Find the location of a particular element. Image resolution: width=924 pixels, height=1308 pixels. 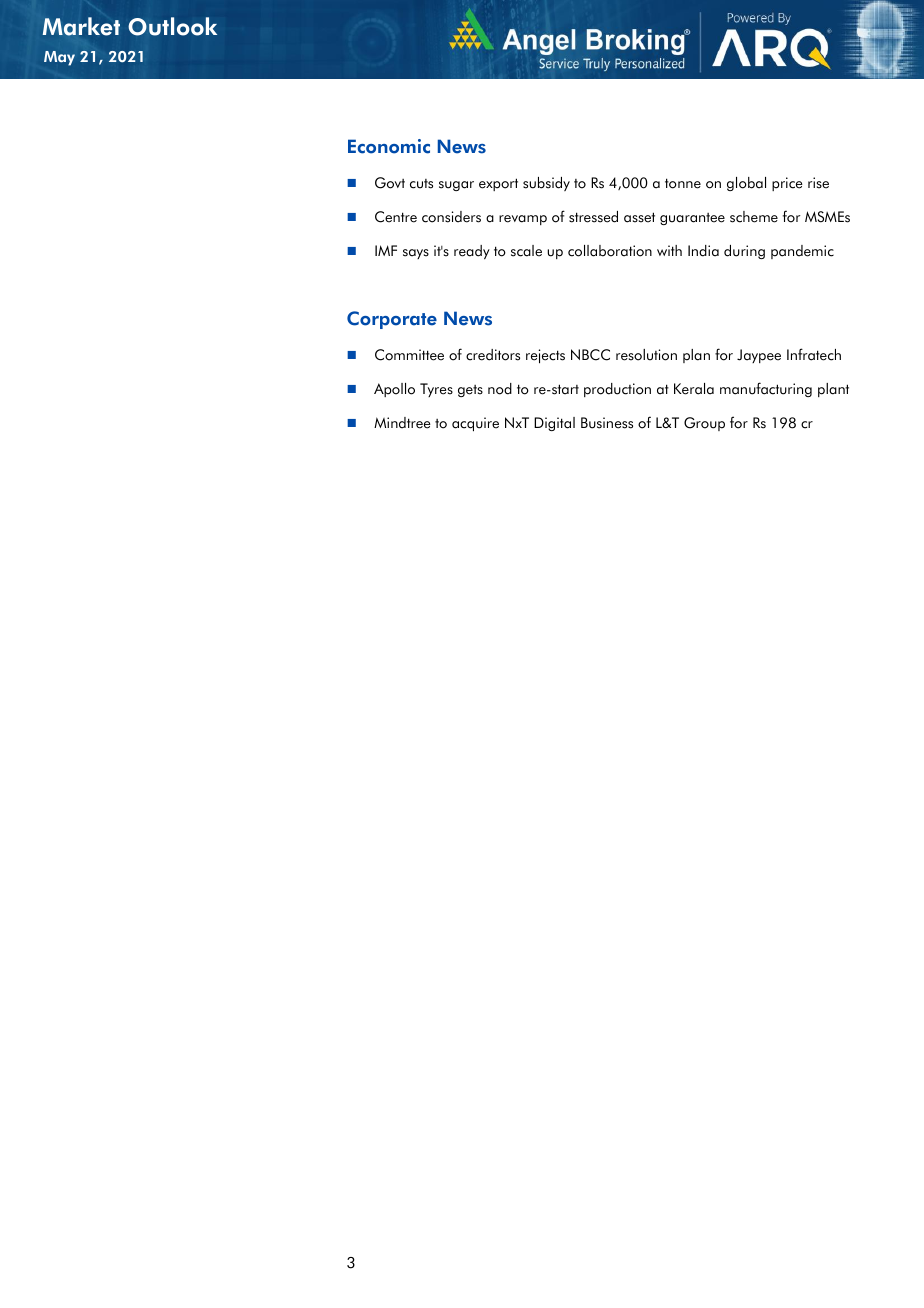

considers is located at coordinates (451, 217).
